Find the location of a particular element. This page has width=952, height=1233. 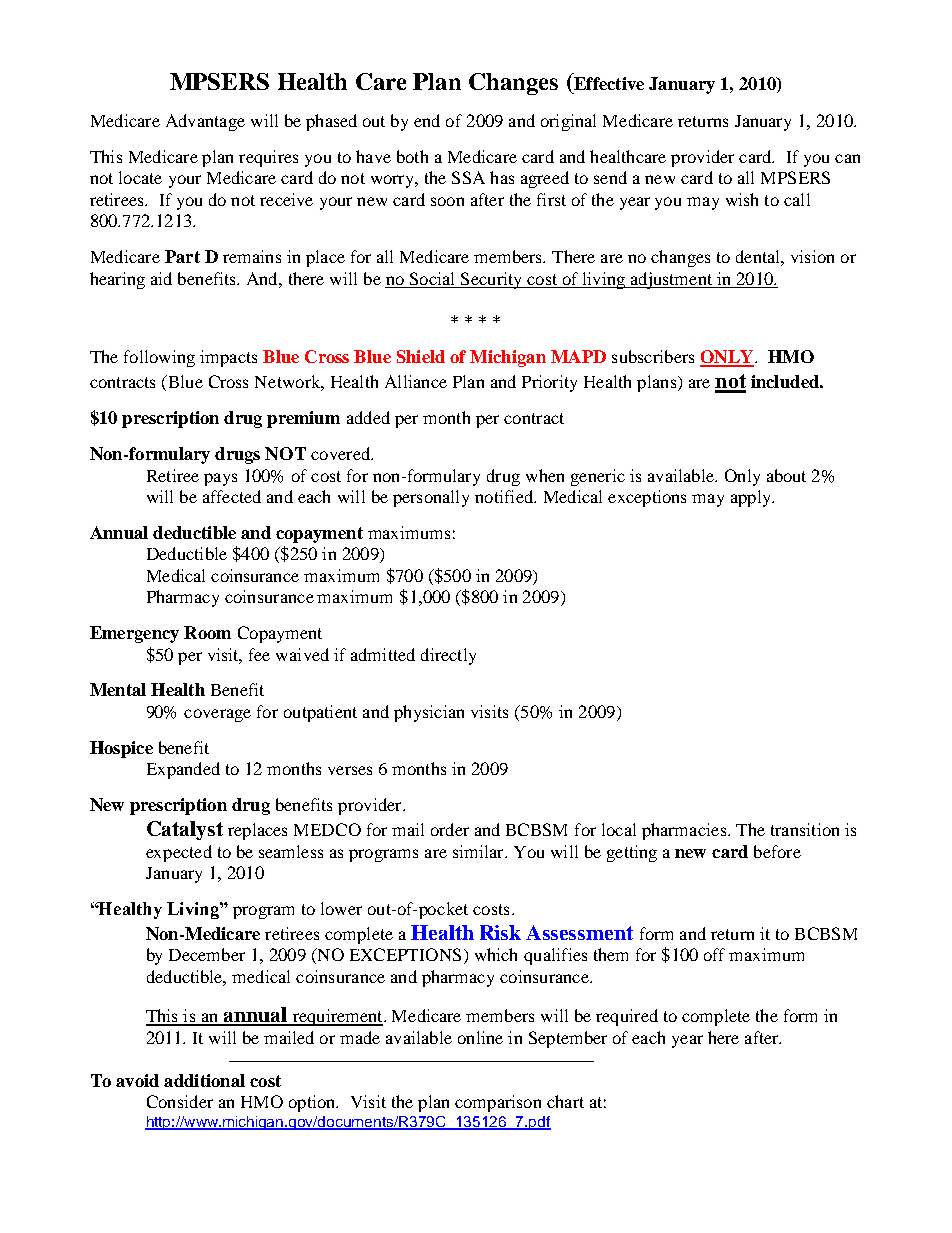

Advantage is located at coordinates (205, 122).
